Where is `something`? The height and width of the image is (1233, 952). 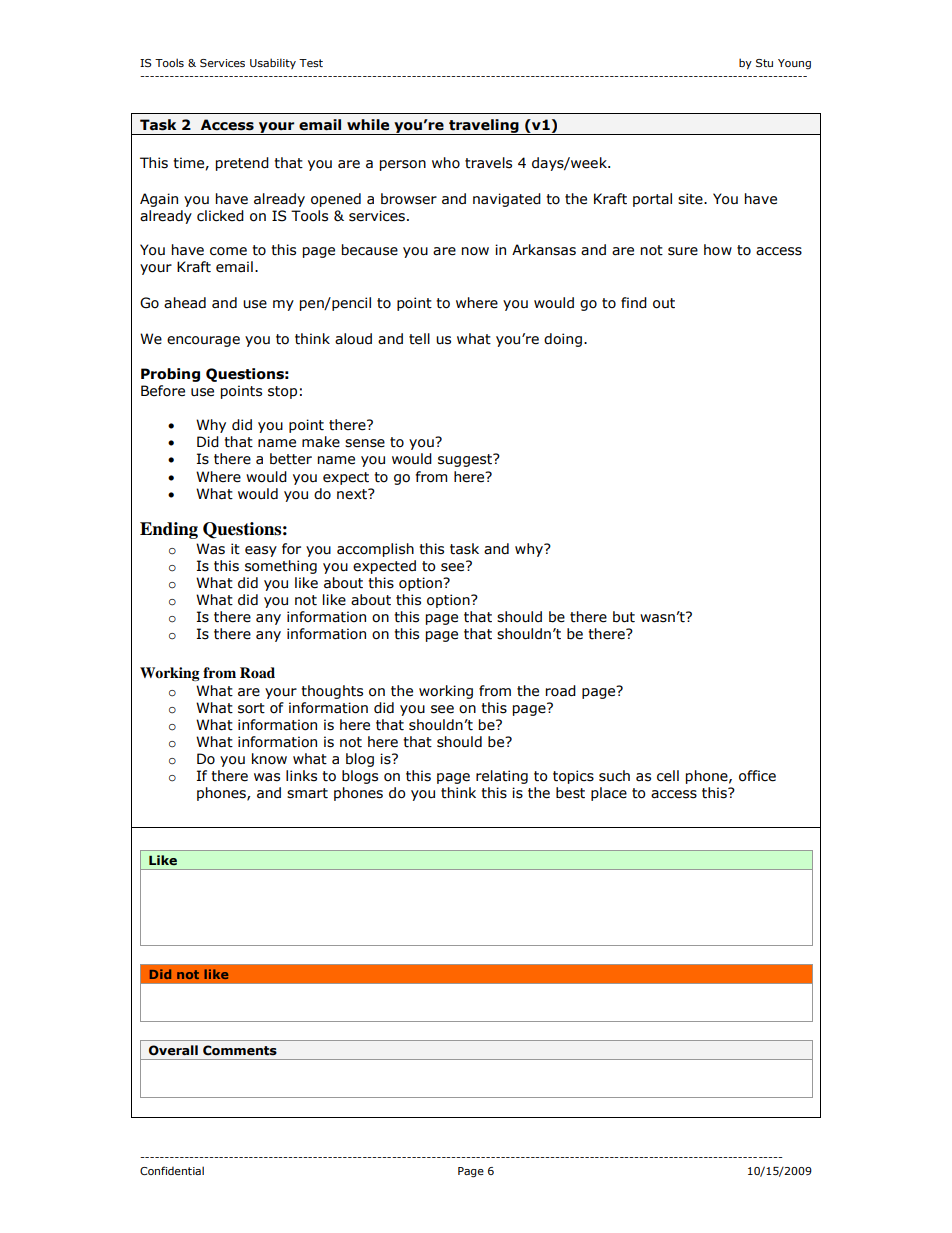 something is located at coordinates (281, 567).
